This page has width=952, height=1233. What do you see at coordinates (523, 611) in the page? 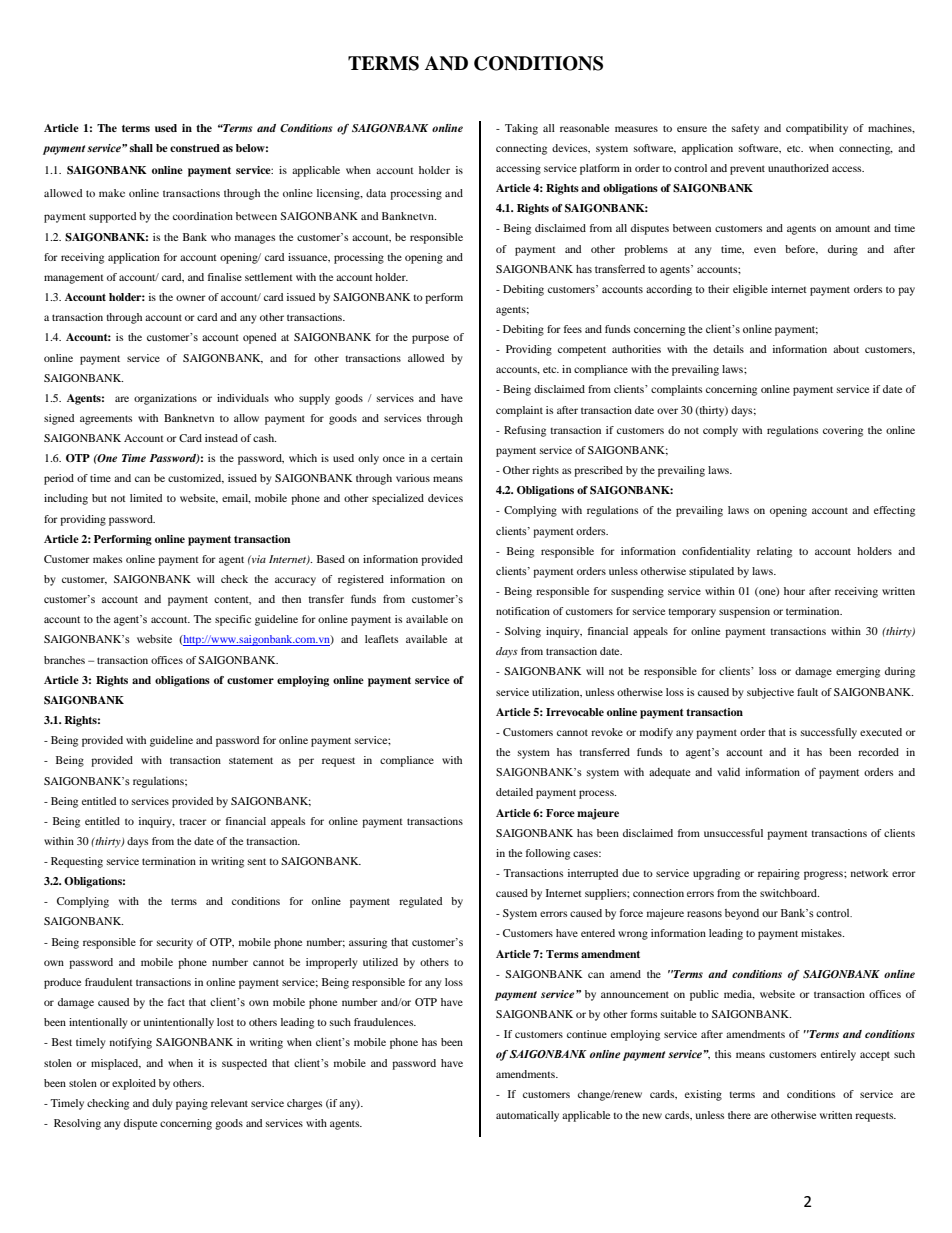
I see `notification` at bounding box center [523, 611].
